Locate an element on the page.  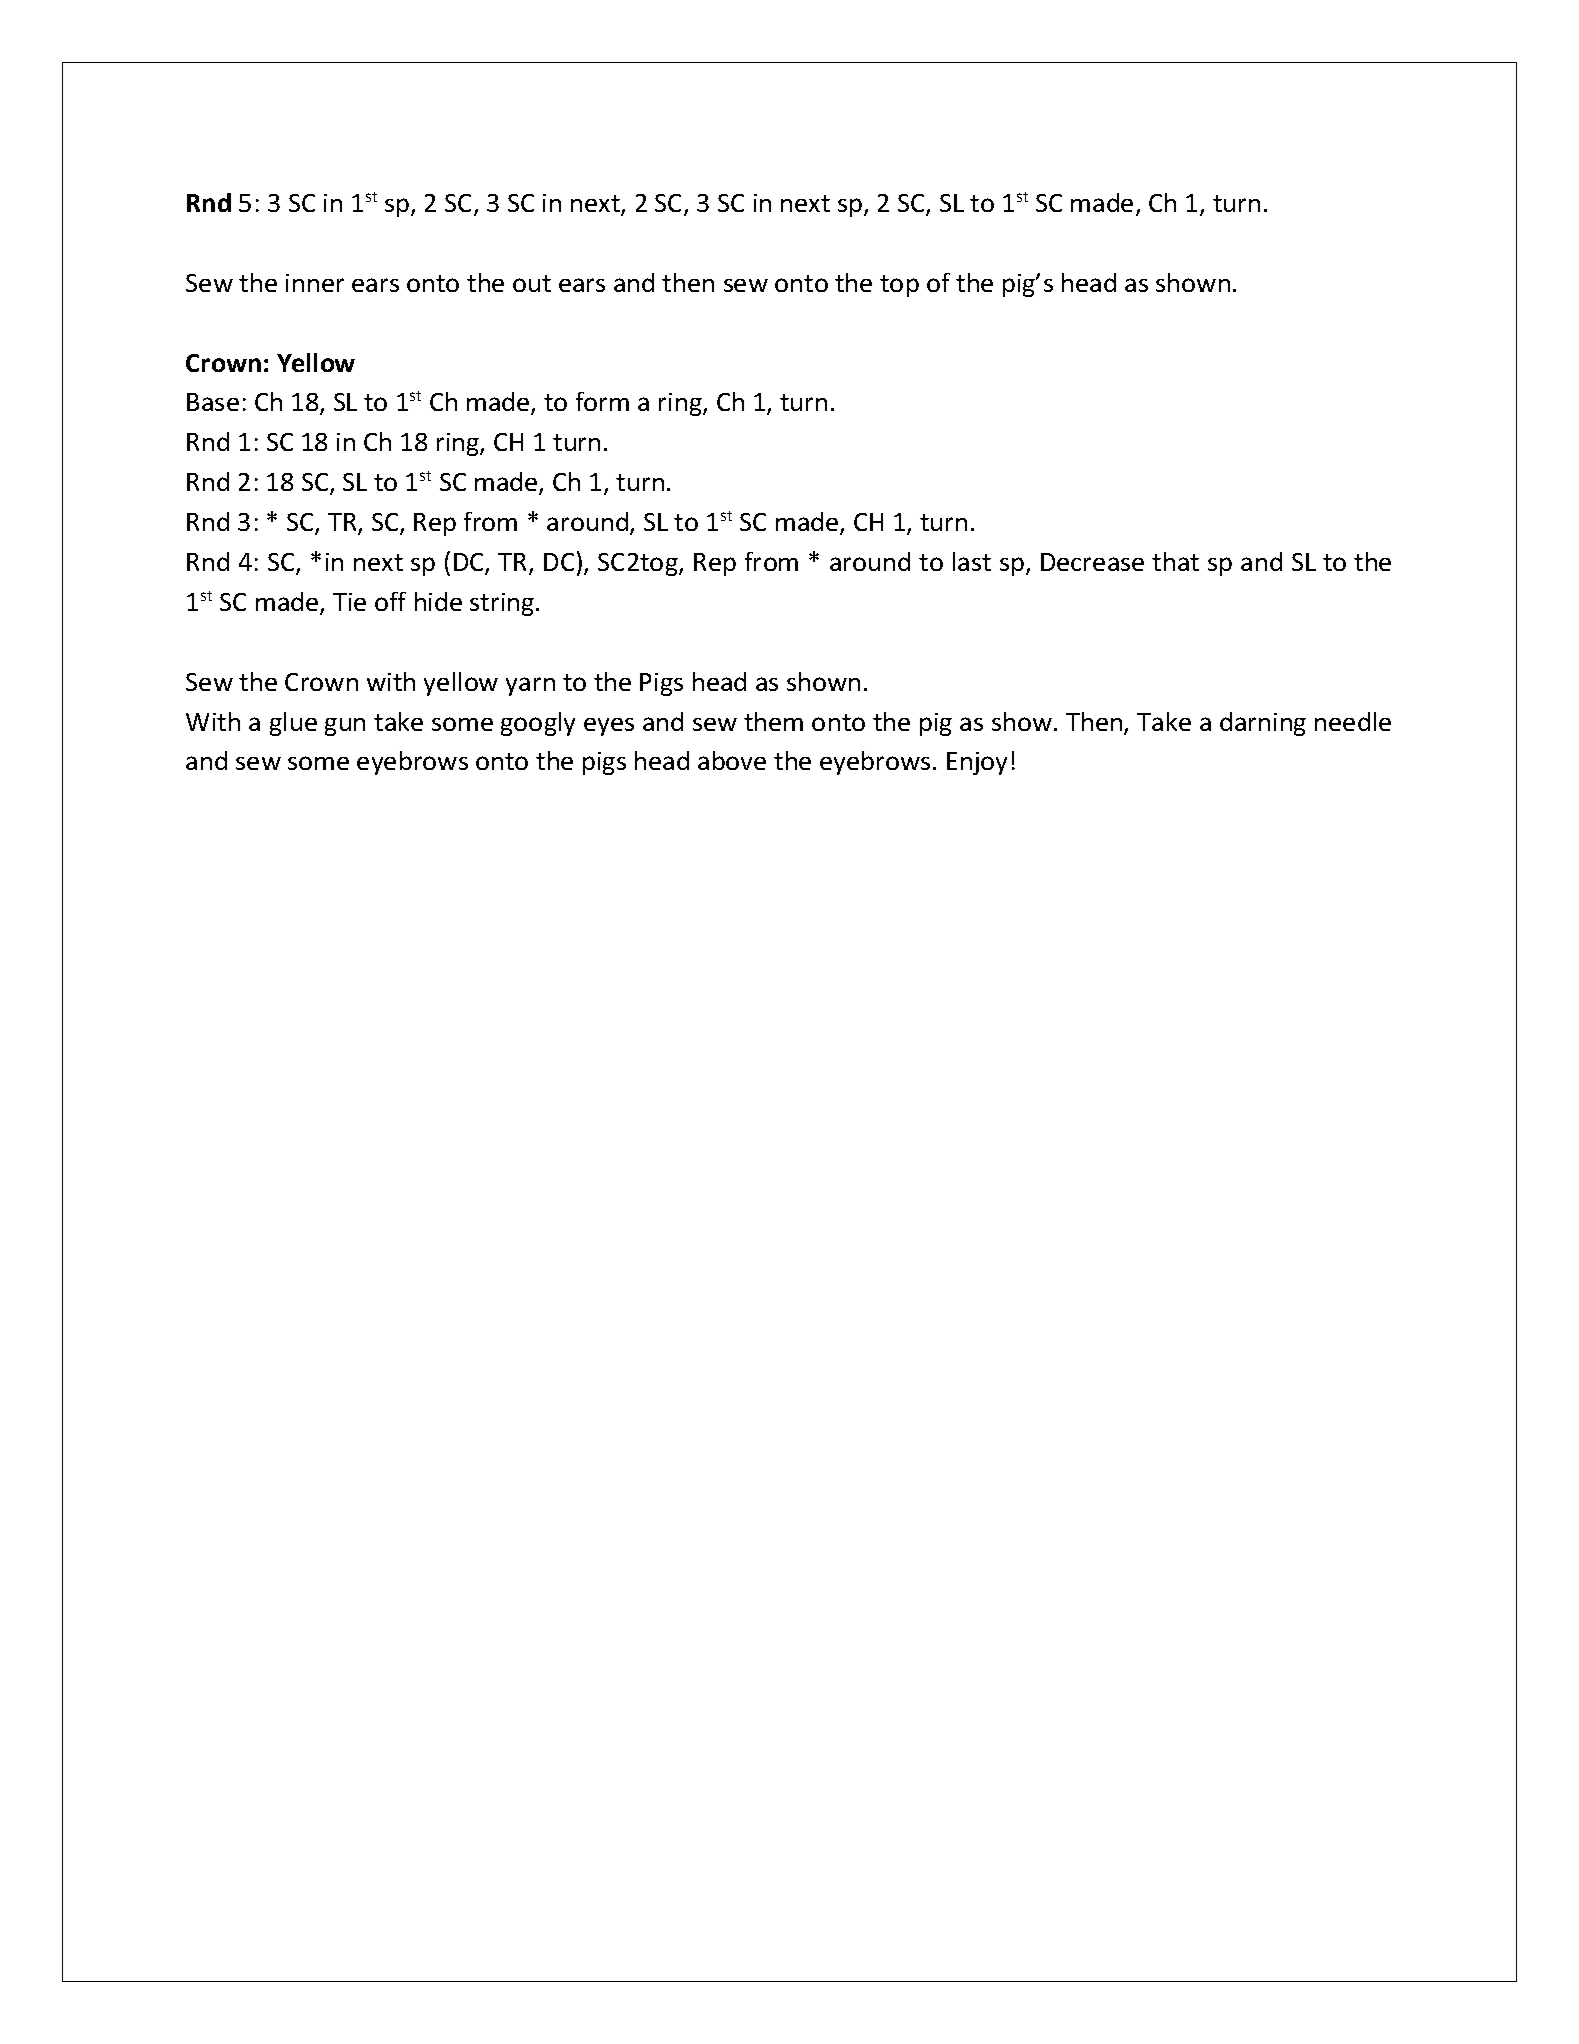
that is located at coordinates (1175, 561).
